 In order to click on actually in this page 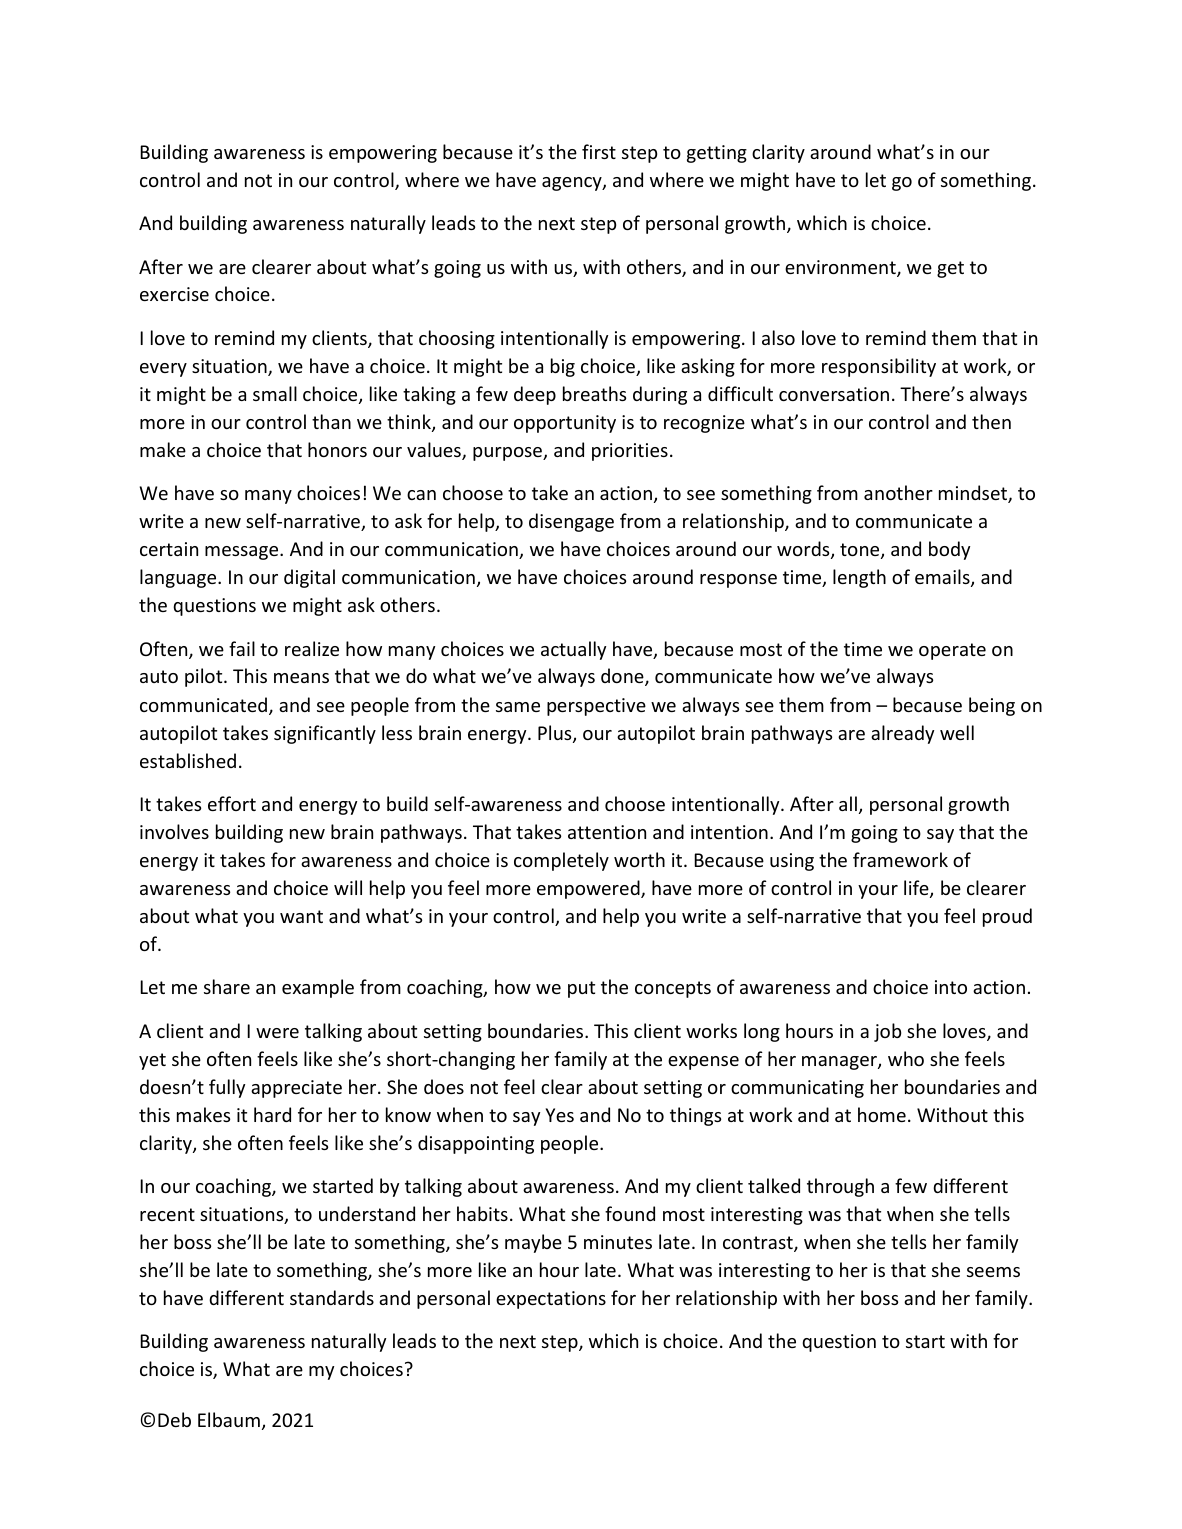, I will do `click(573, 650)`.
